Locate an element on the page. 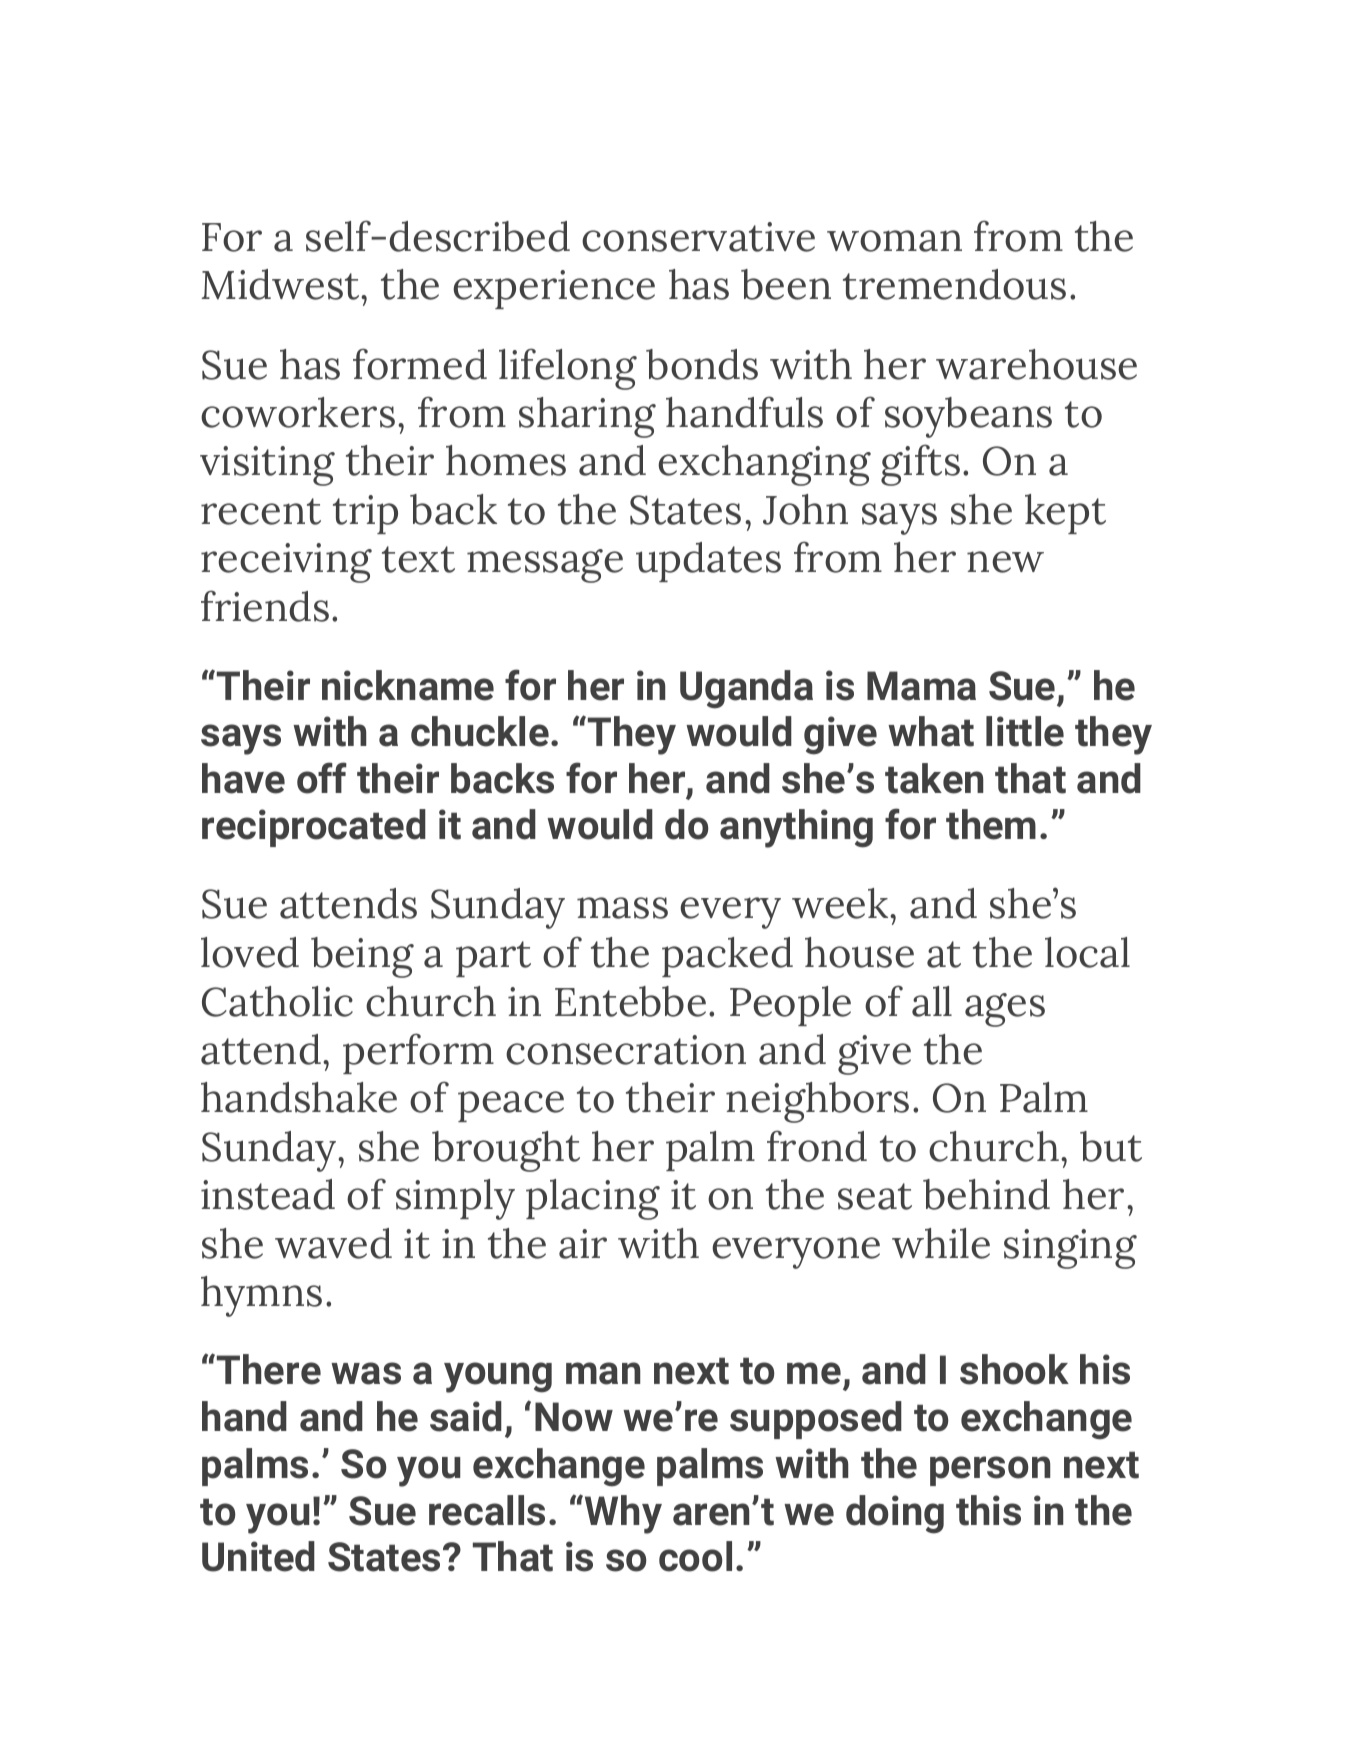  consecration is located at coordinates (626, 1050).
